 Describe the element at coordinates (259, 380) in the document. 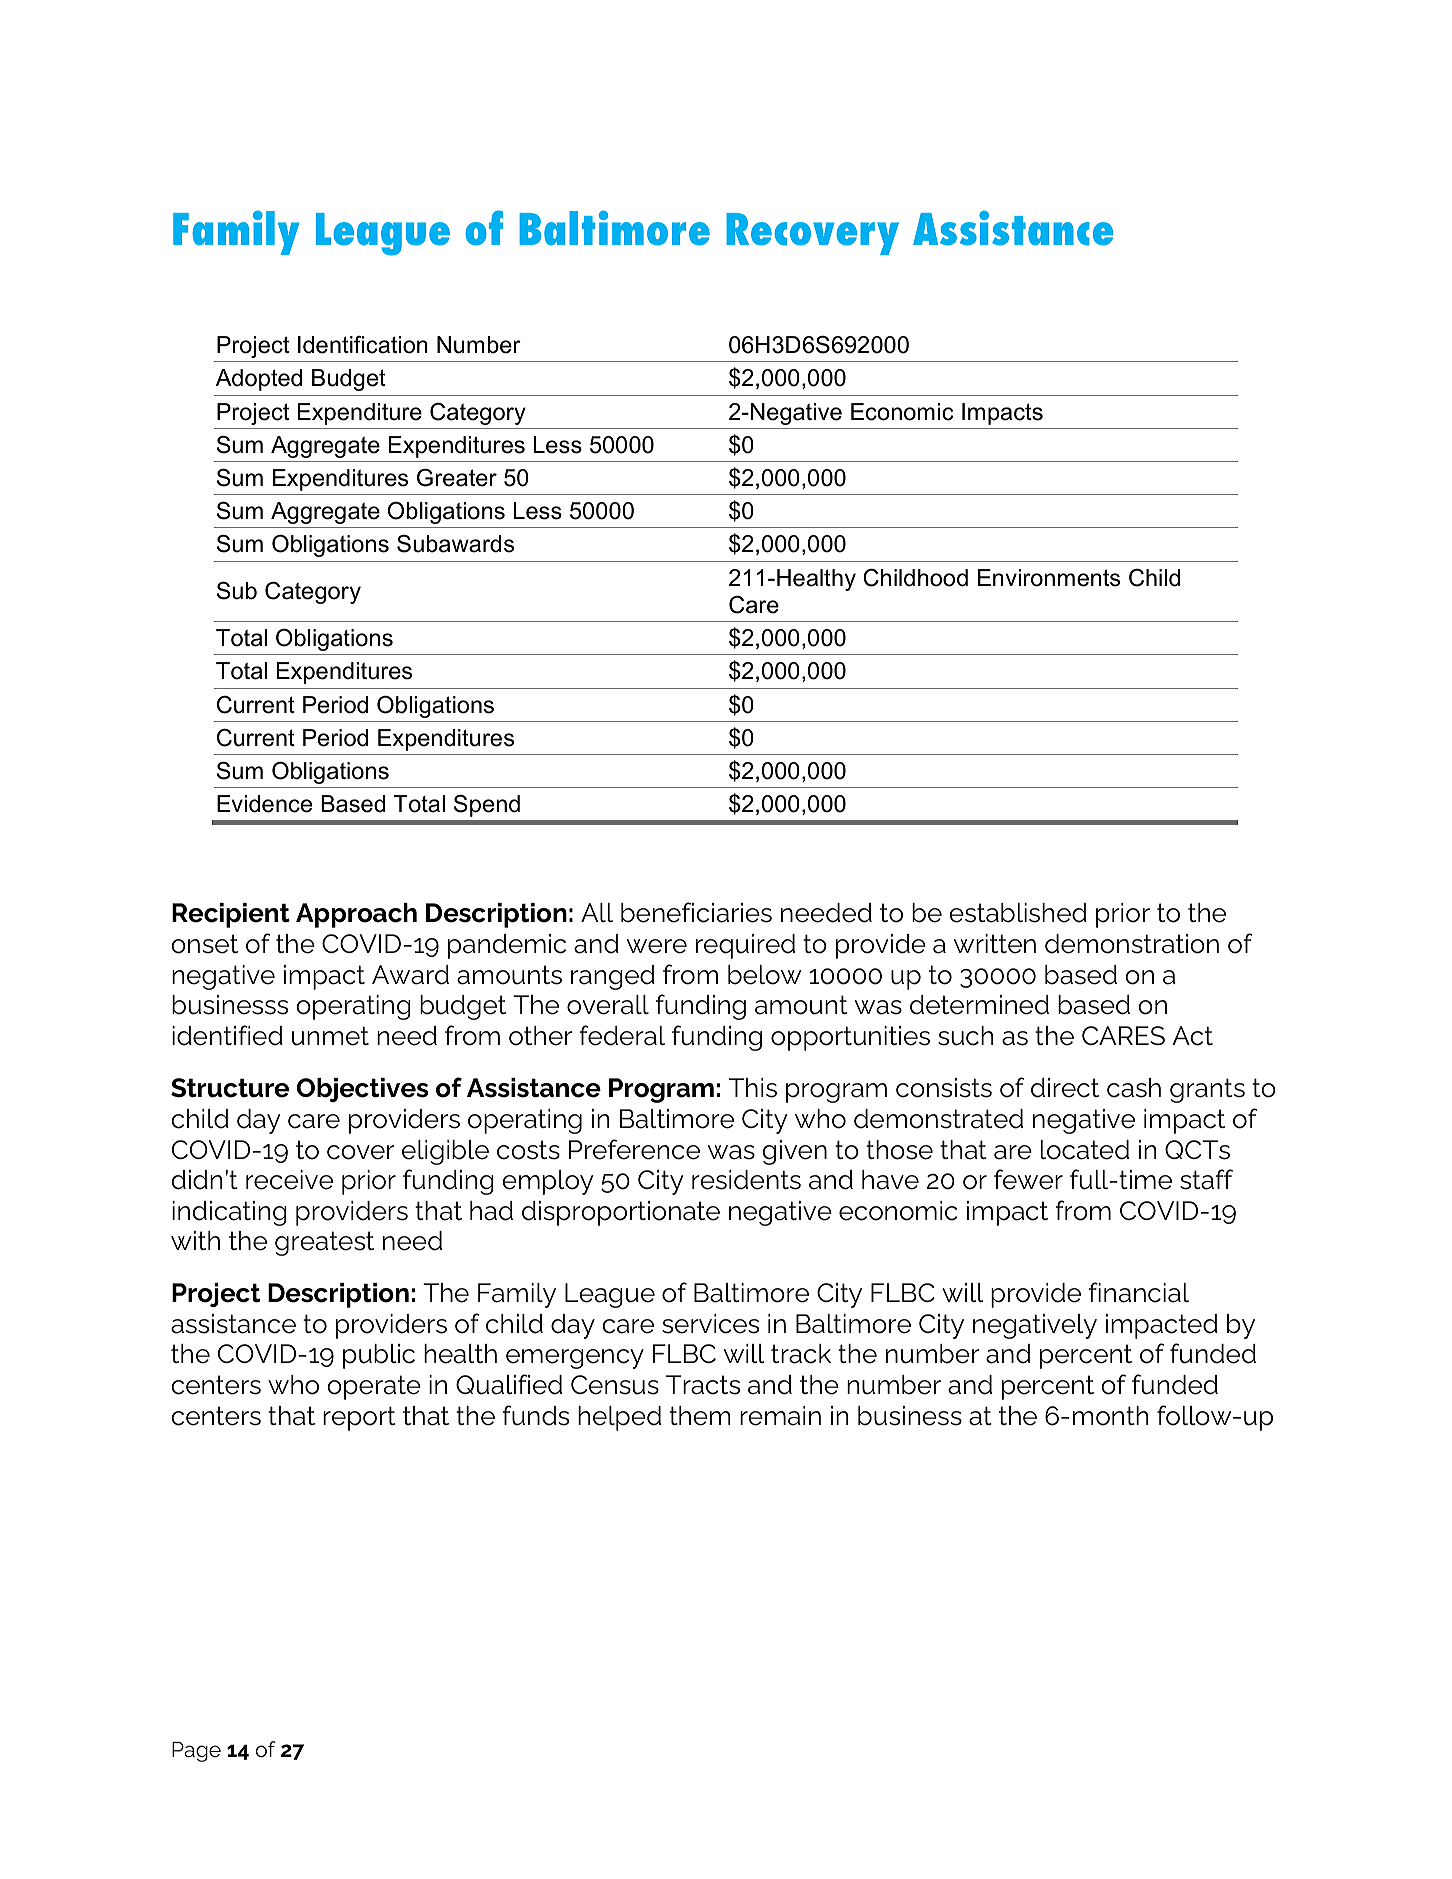

I see `Adopted` at that location.
